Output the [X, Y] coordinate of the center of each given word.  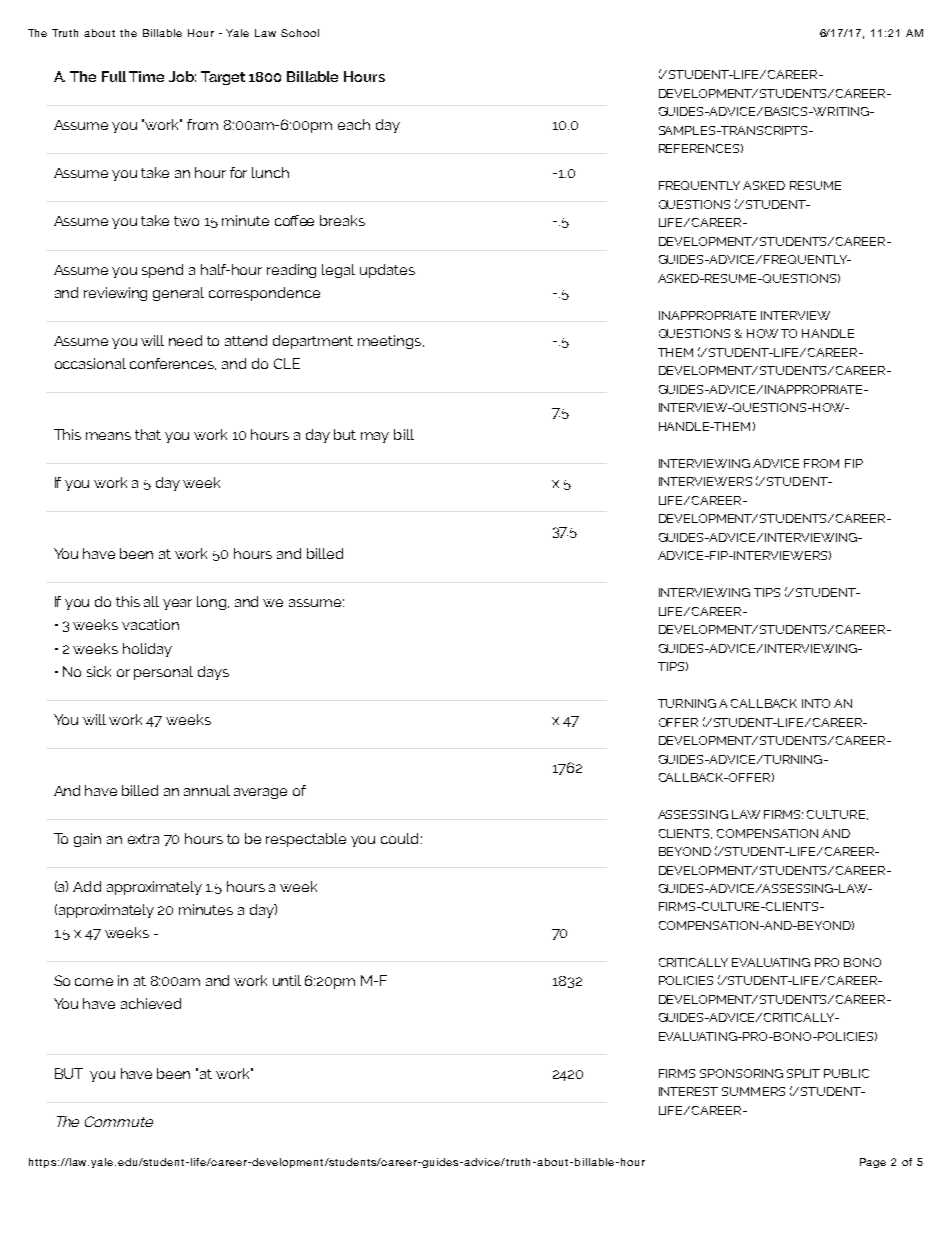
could [399, 838]
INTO [816, 703]
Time [146, 76]
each [354, 124]
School [300, 33]
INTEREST [688, 1091]
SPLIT [803, 1073]
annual [207, 790]
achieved [151, 1003]
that [148, 434]
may [375, 437]
